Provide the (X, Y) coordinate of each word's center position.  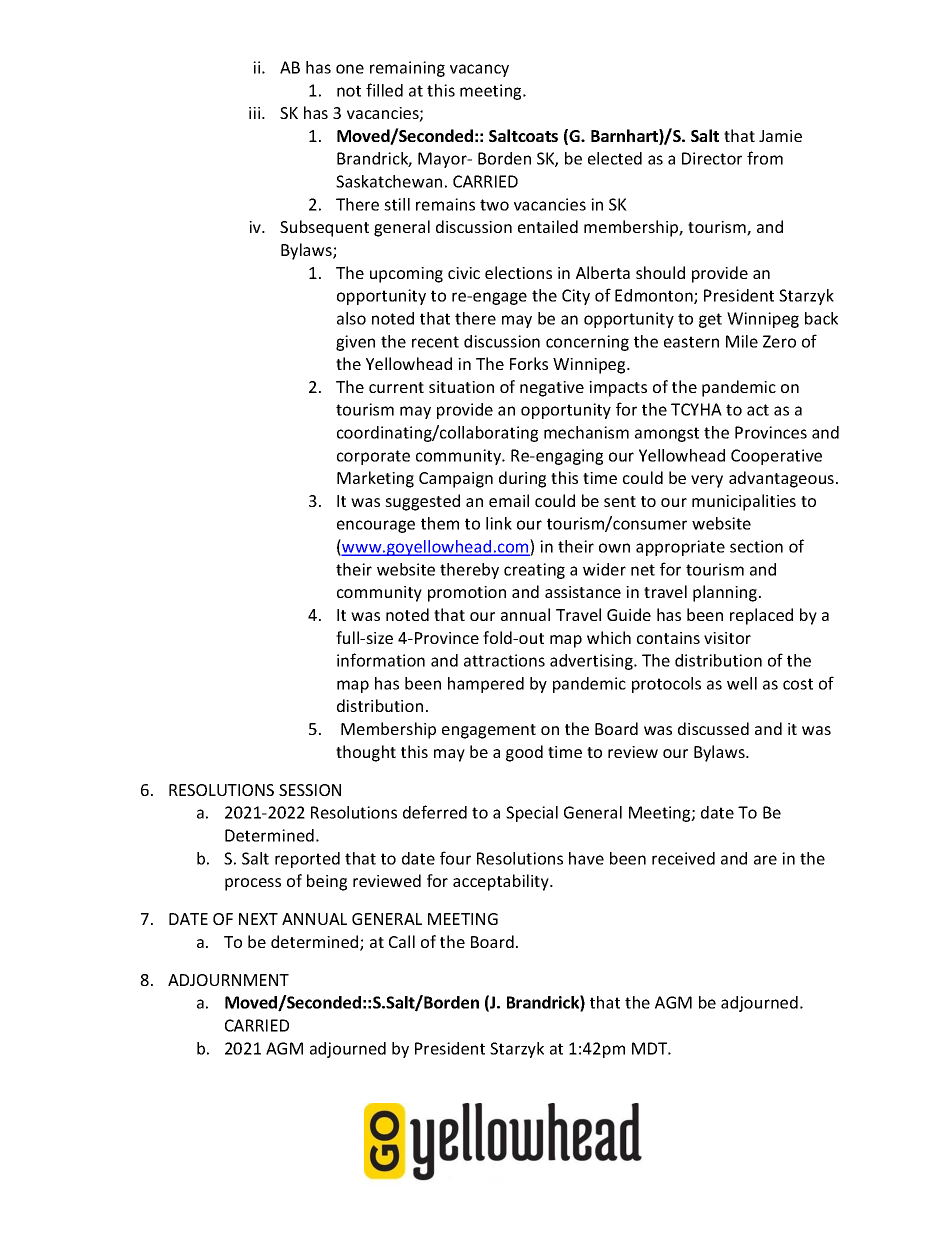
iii (256, 113)
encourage (376, 526)
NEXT (258, 919)
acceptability (502, 882)
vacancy (479, 70)
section (756, 546)
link (499, 523)
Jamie (780, 136)
